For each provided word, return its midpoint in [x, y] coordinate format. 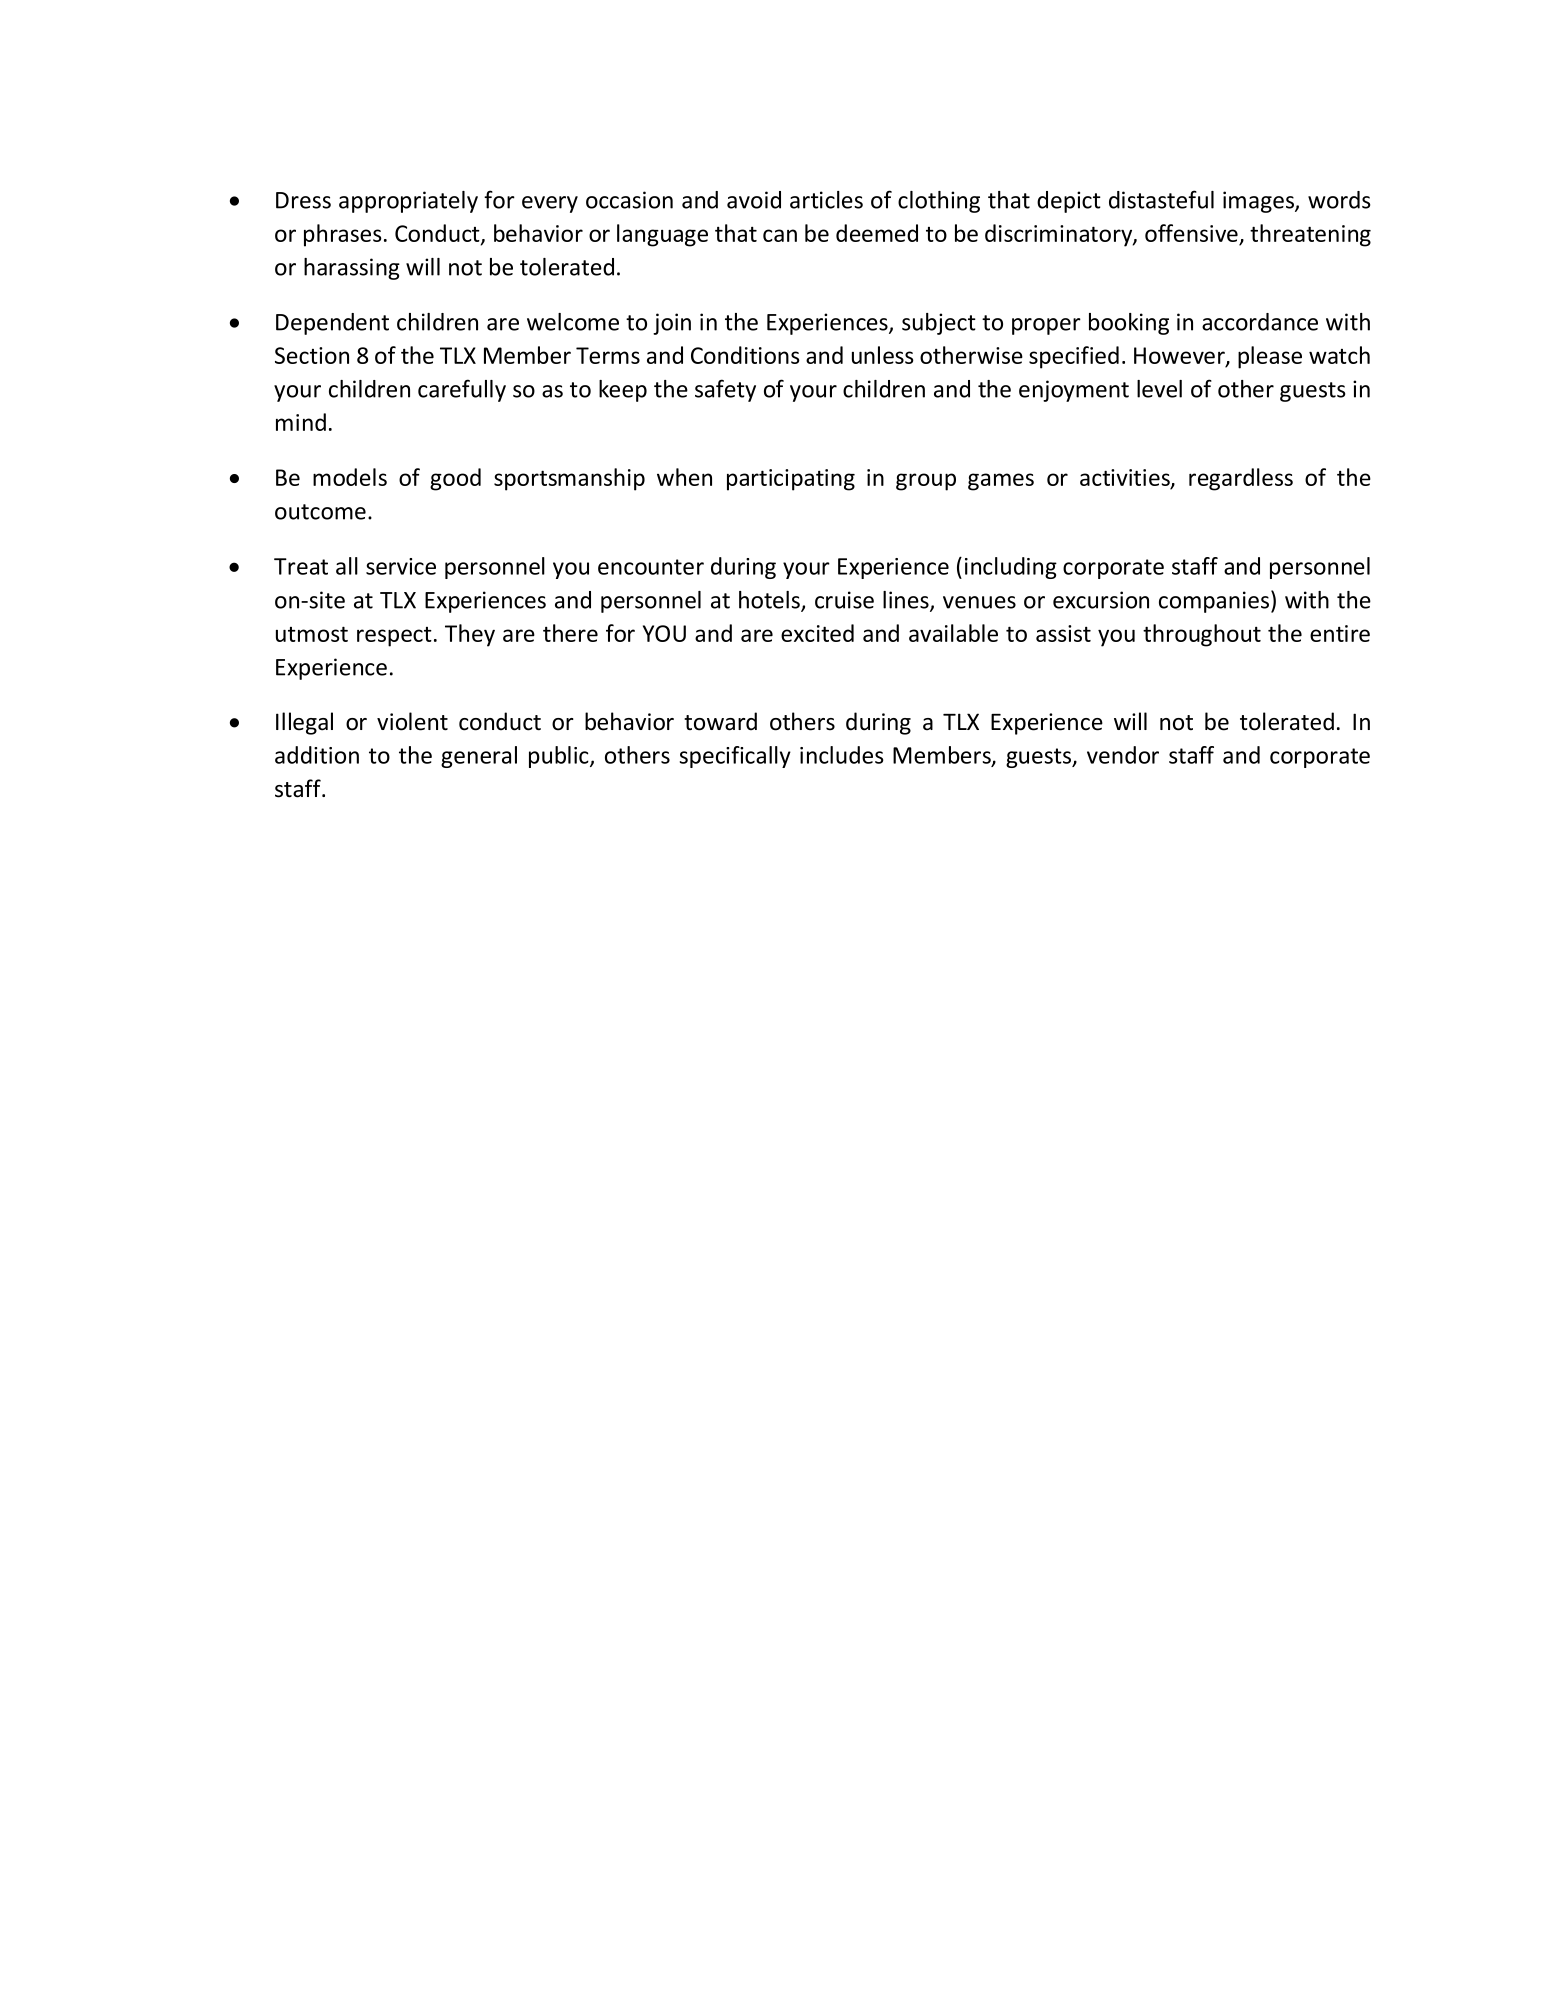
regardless [1241, 479]
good [455, 479]
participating [791, 480]
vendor [1123, 755]
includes [842, 755]
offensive [1192, 234]
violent [412, 721]
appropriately [408, 202]
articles [826, 200]
